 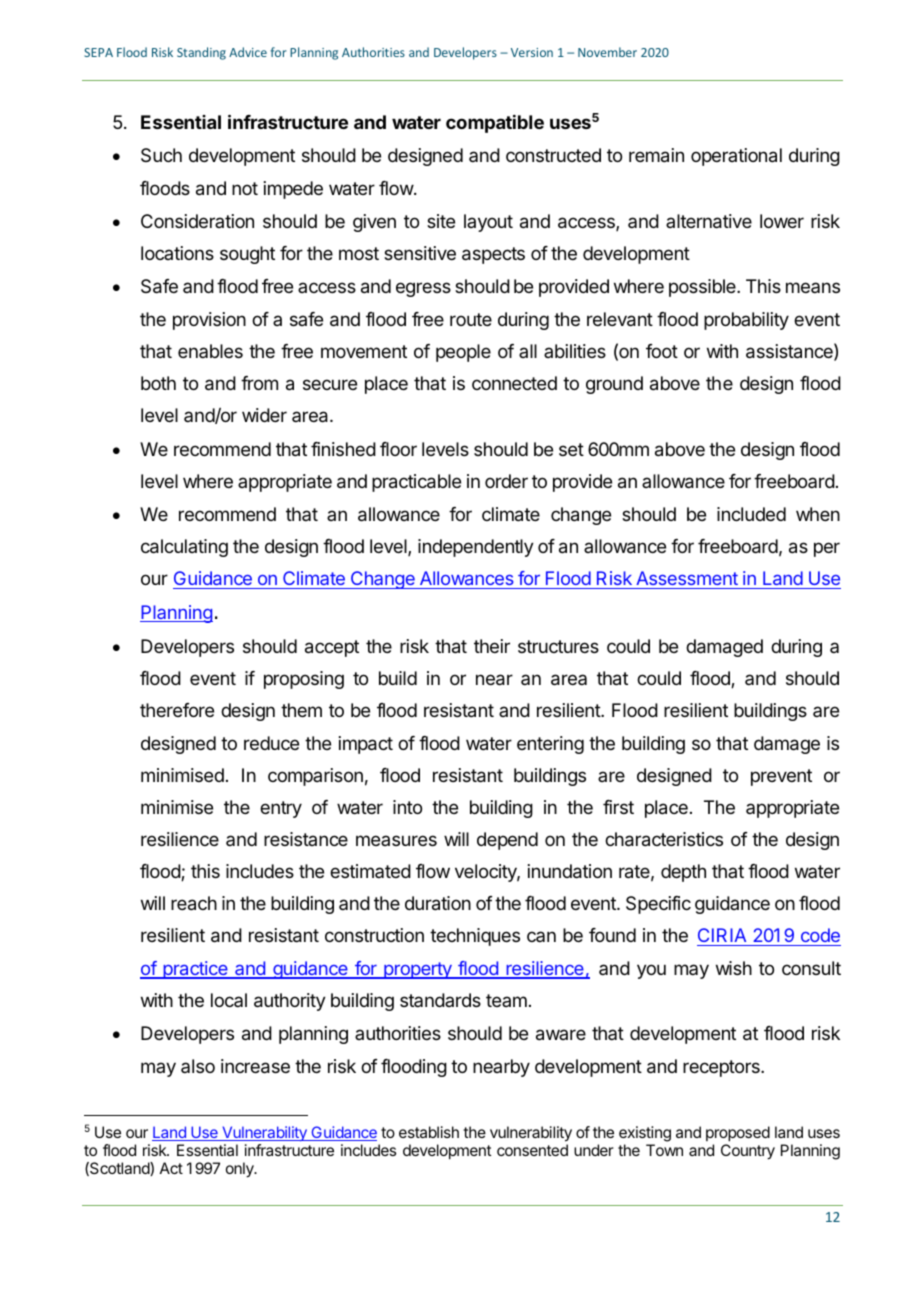 What do you see at coordinates (209, 321) in the screenshot?
I see `provision` at bounding box center [209, 321].
